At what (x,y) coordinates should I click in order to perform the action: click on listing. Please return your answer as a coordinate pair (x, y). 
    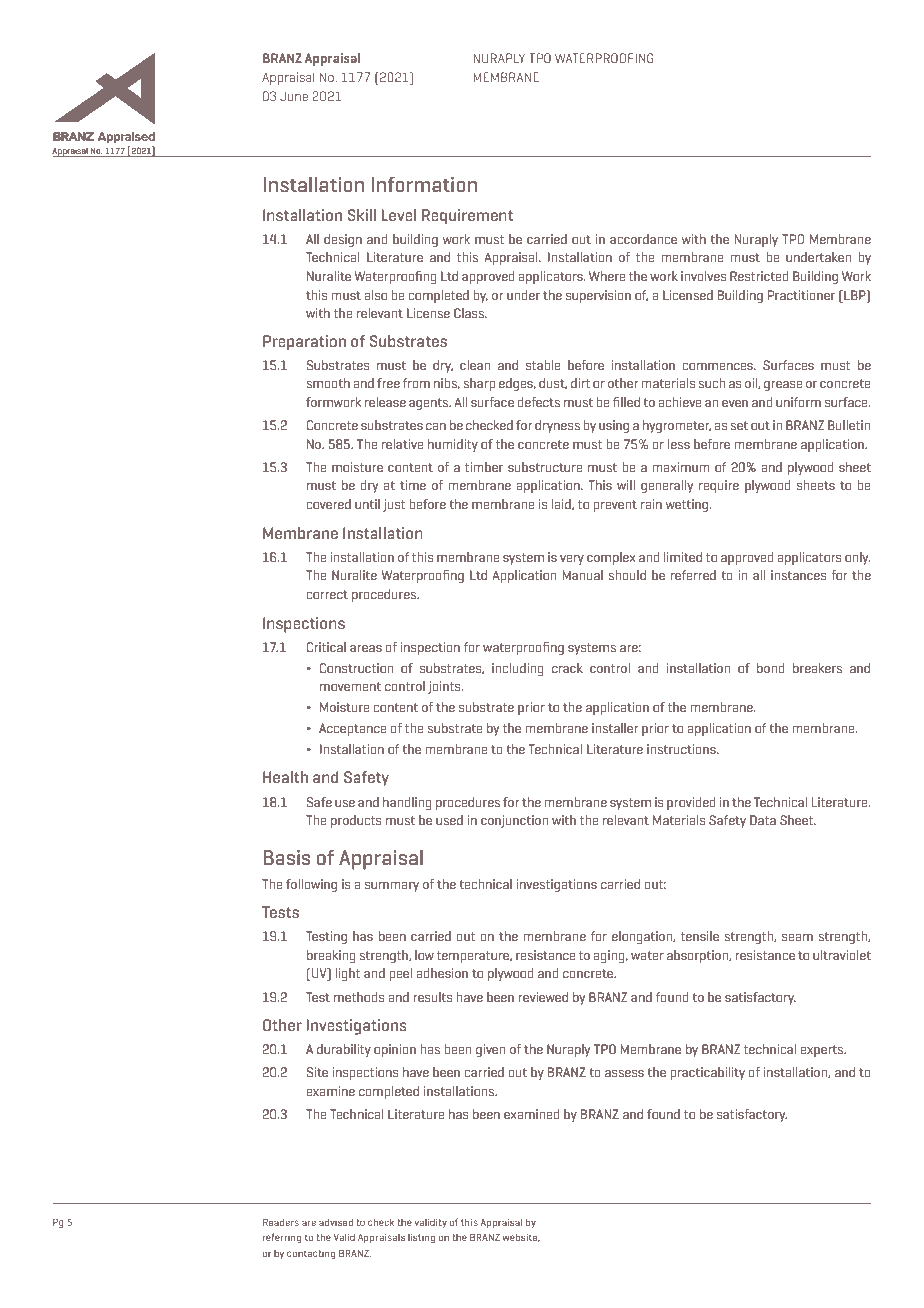
    Looking at the image, I should click on (421, 1238).
